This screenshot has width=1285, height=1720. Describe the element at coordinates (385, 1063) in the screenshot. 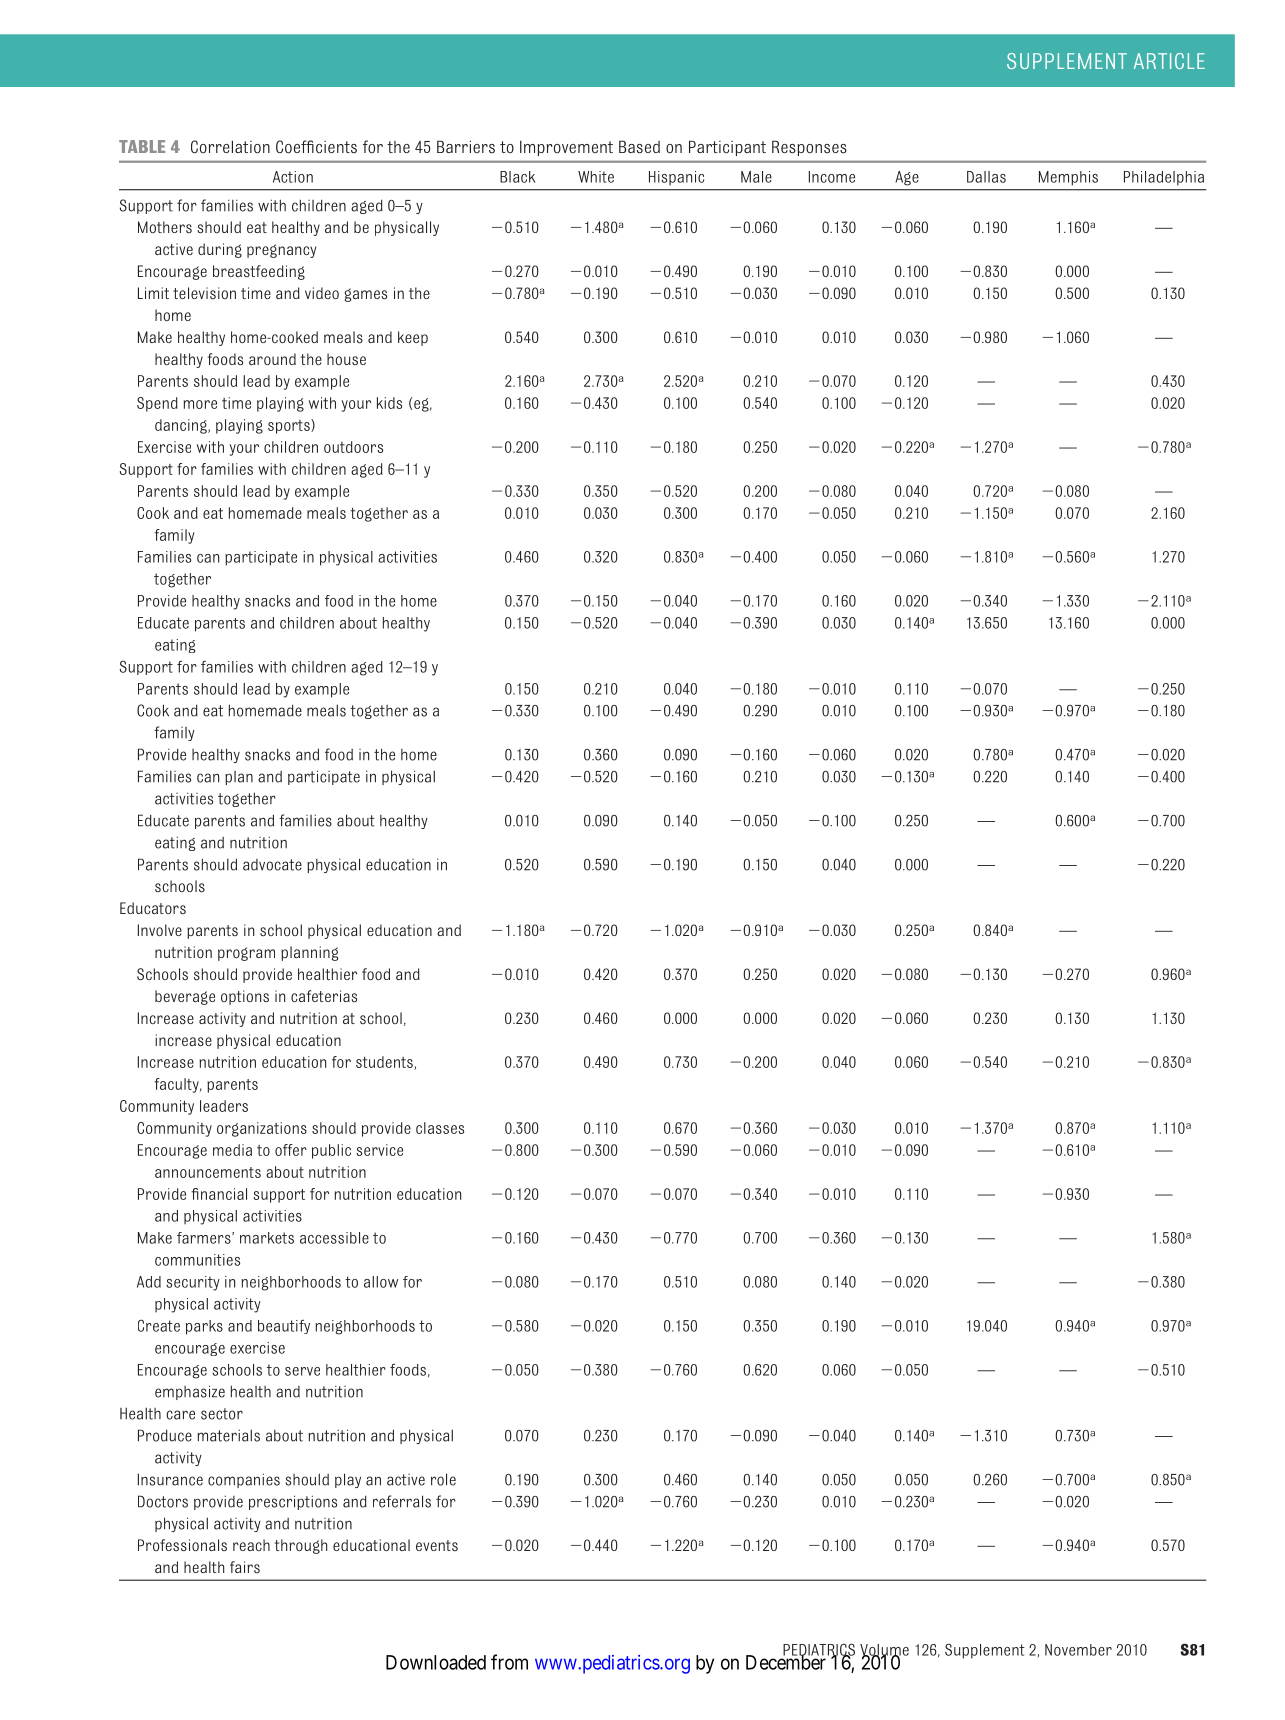

I see `students` at that location.
